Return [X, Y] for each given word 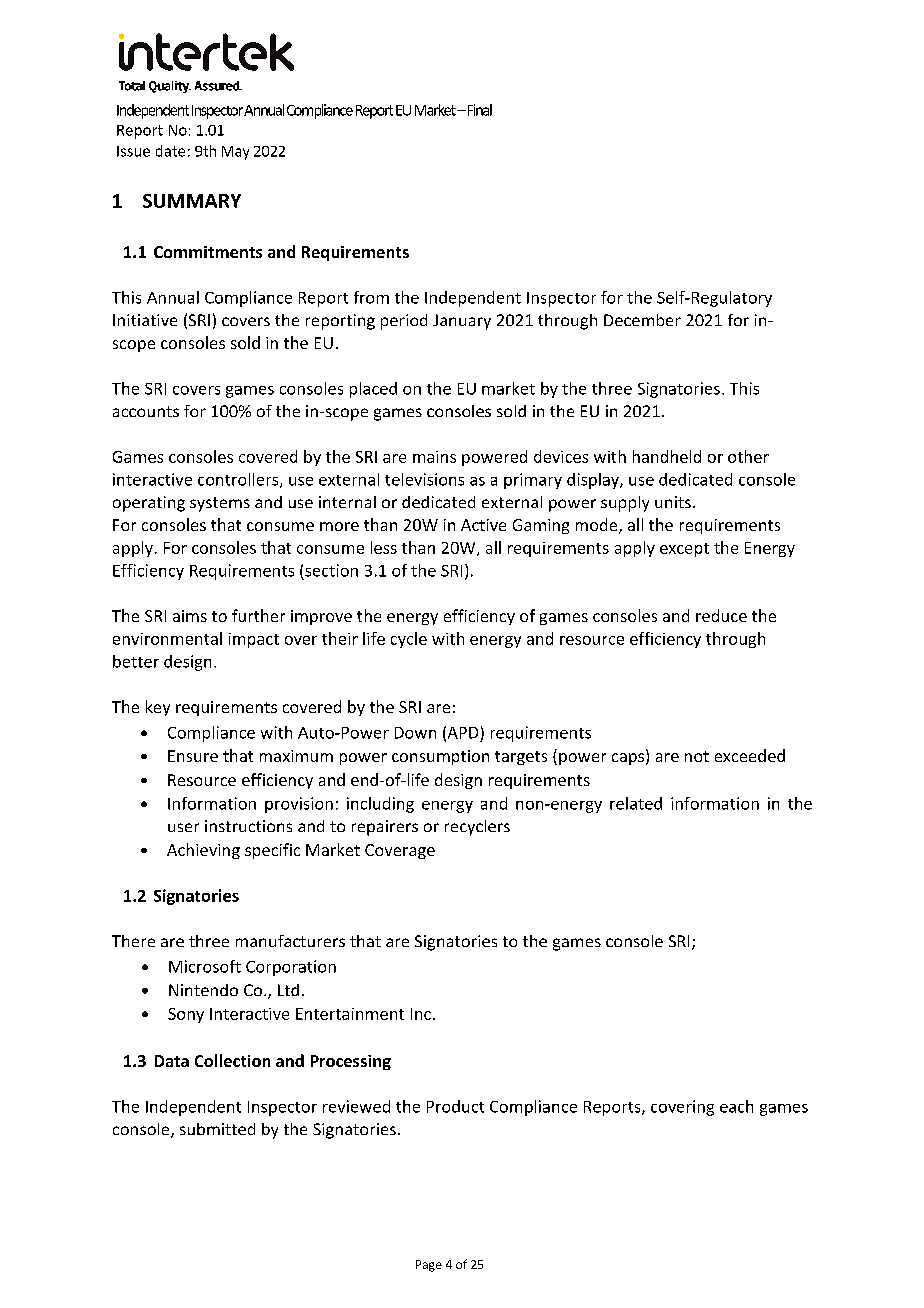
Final [478, 110]
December [642, 320]
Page [429, 1266]
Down [415, 733]
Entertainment [350, 1014]
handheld [667, 456]
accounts [146, 411]
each [736, 1106]
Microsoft [205, 966]
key [158, 708]
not [697, 756]
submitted [217, 1129]
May [235, 153]
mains [434, 457]
